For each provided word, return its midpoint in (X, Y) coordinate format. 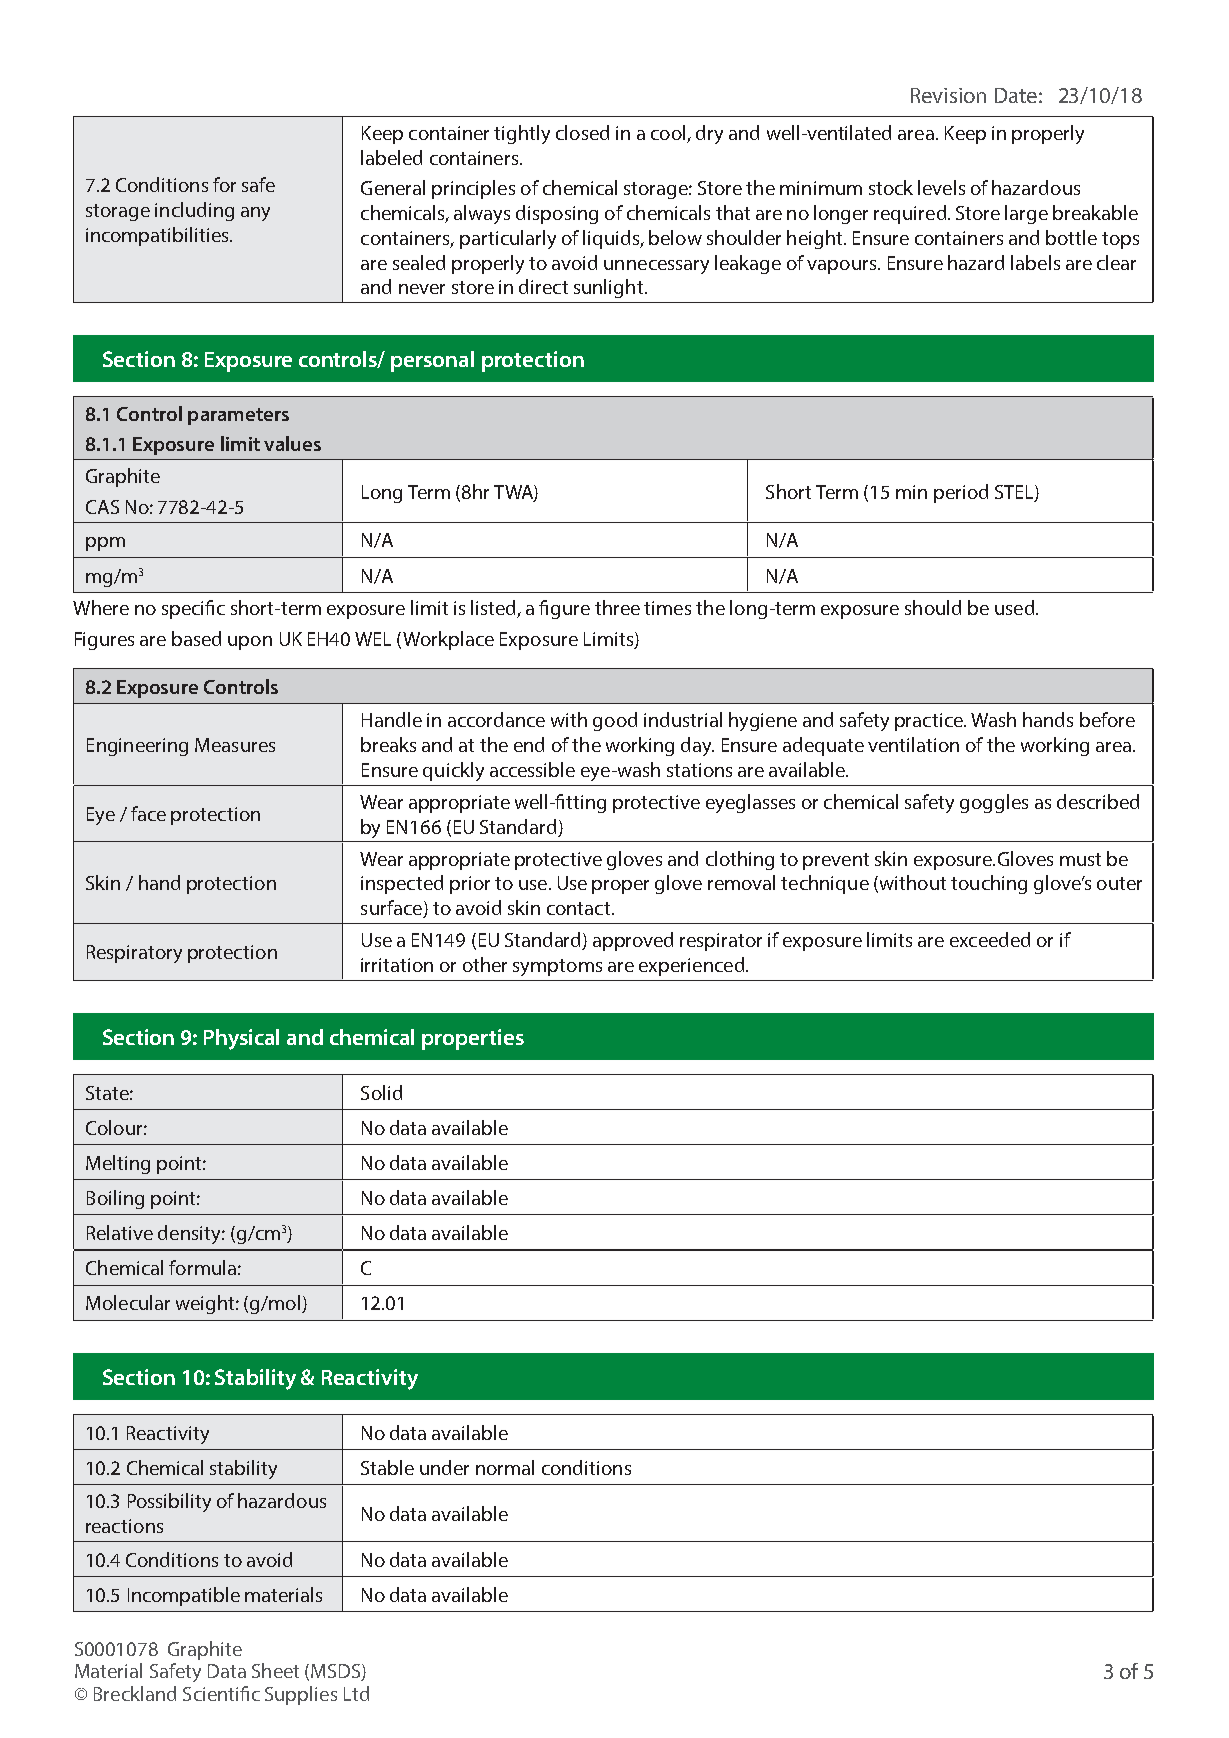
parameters (238, 416)
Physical (241, 1039)
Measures (235, 745)
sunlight (610, 288)
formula (202, 1267)
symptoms (557, 967)
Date (1016, 95)
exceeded (990, 939)
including (194, 211)
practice (930, 722)
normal (505, 1467)
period (961, 493)
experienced (691, 966)
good (615, 721)
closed (582, 132)
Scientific (221, 1693)
